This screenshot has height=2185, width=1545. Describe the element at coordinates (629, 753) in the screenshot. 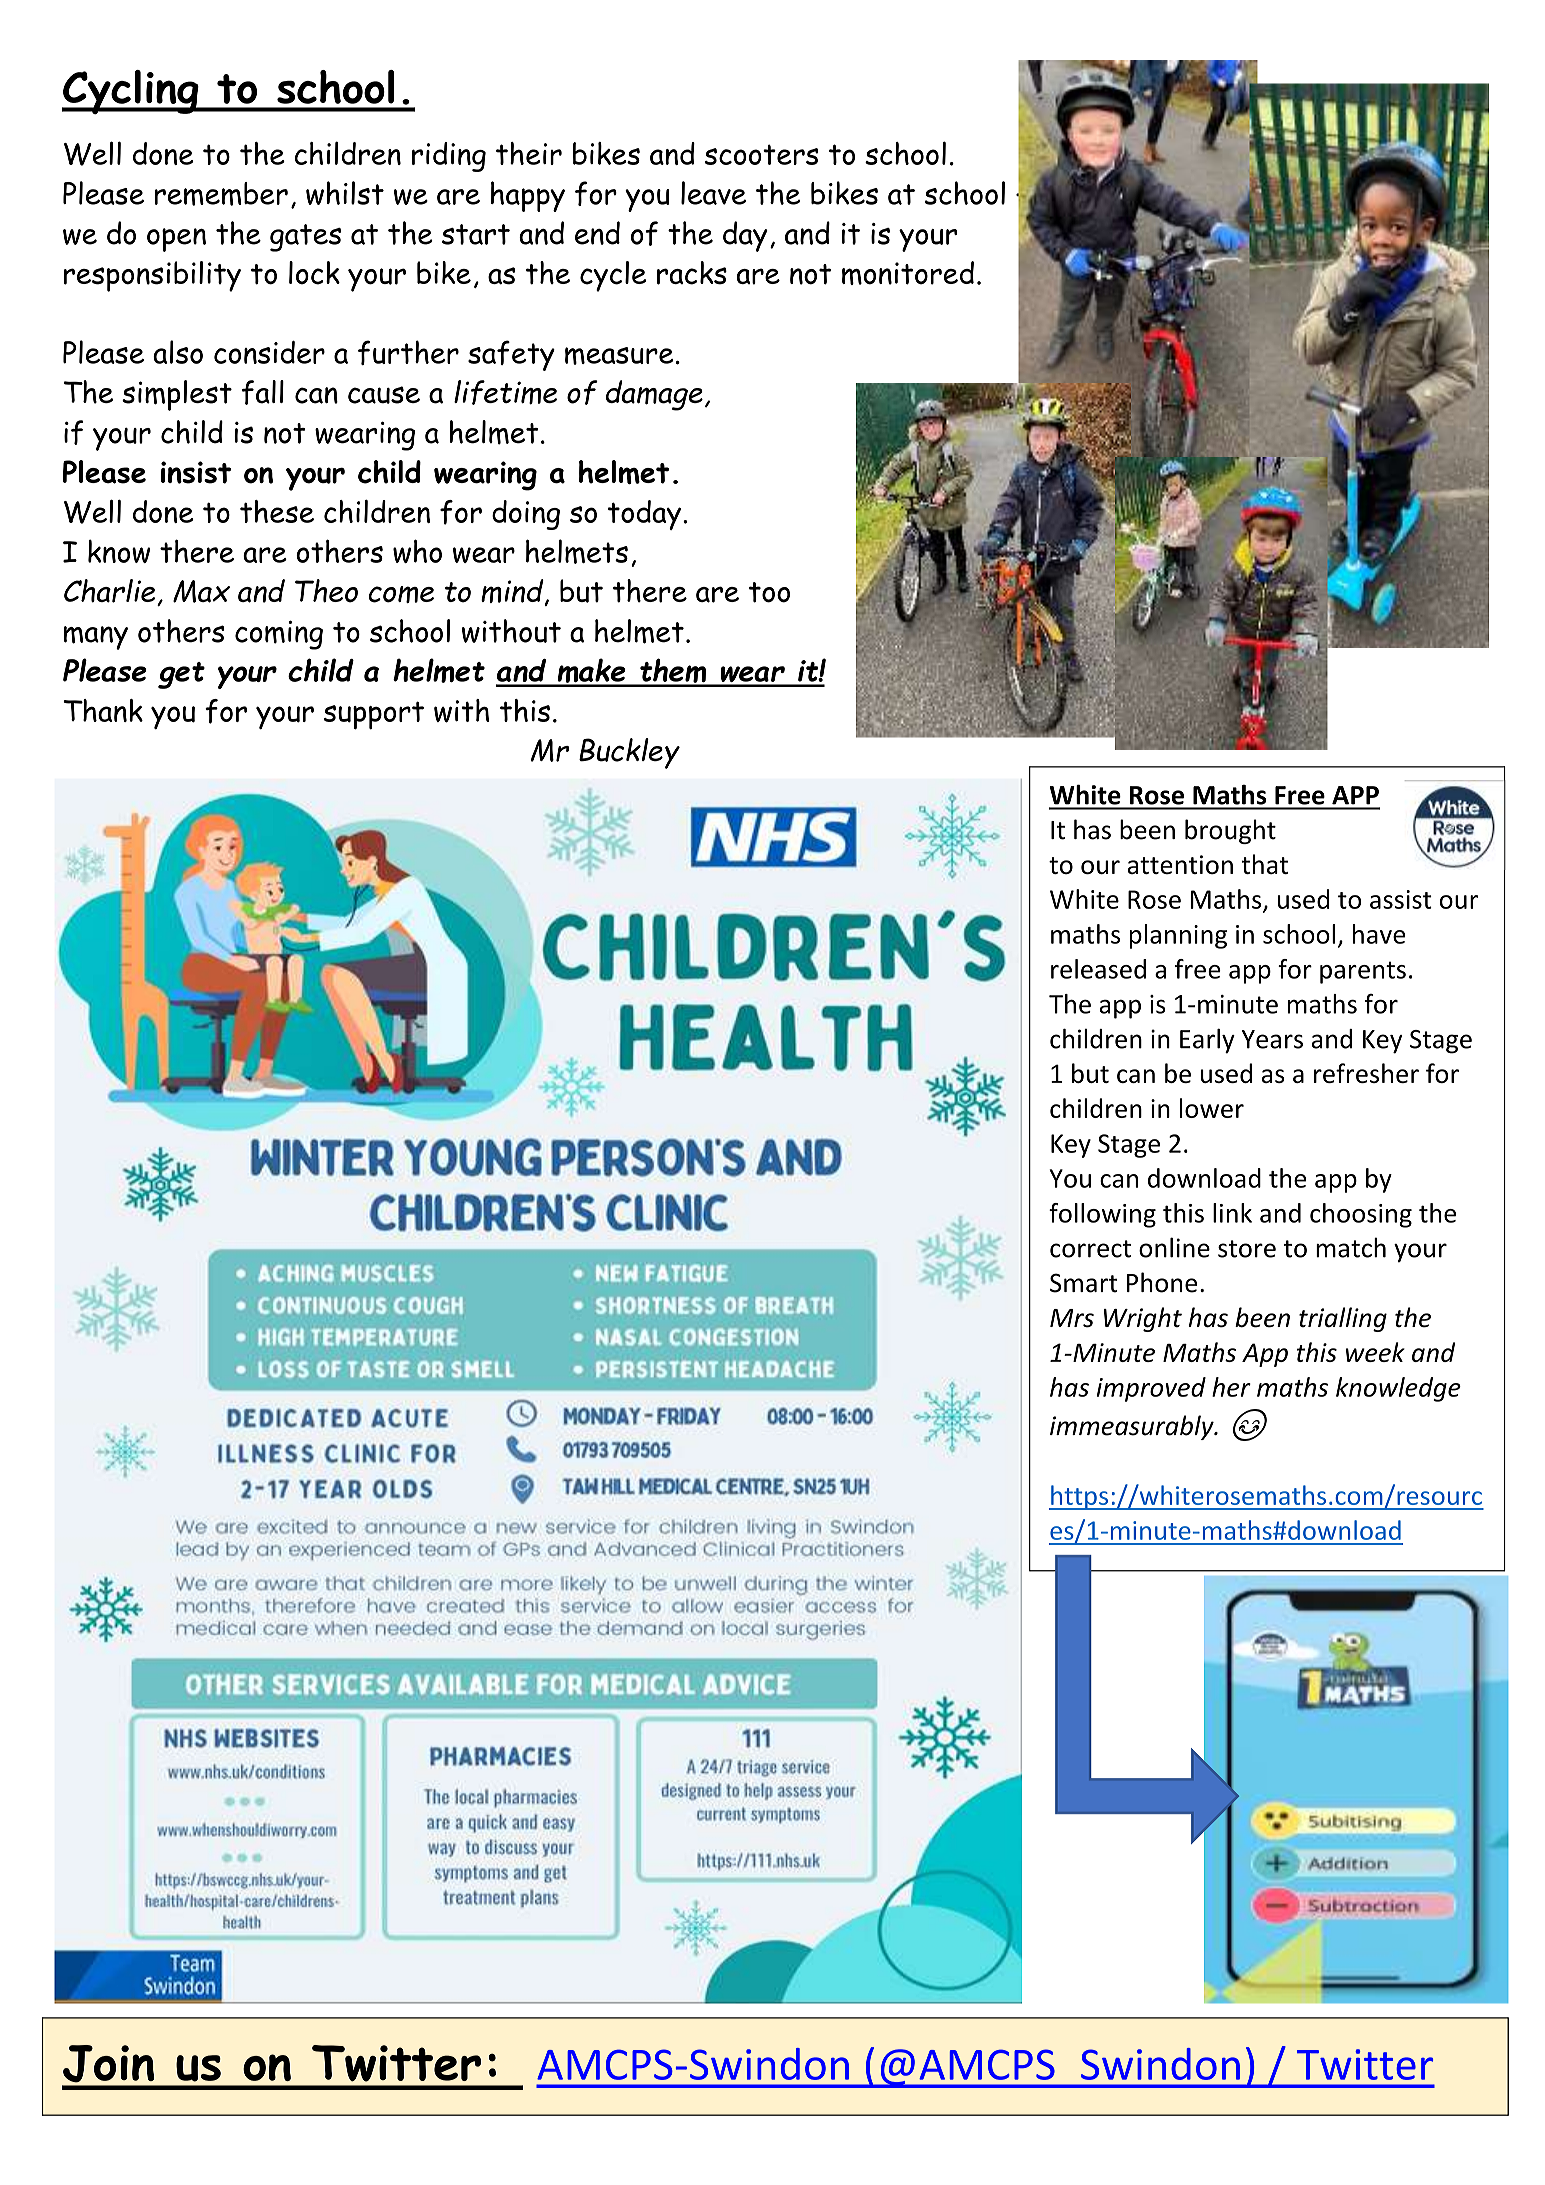

I see `Buckley` at that location.
